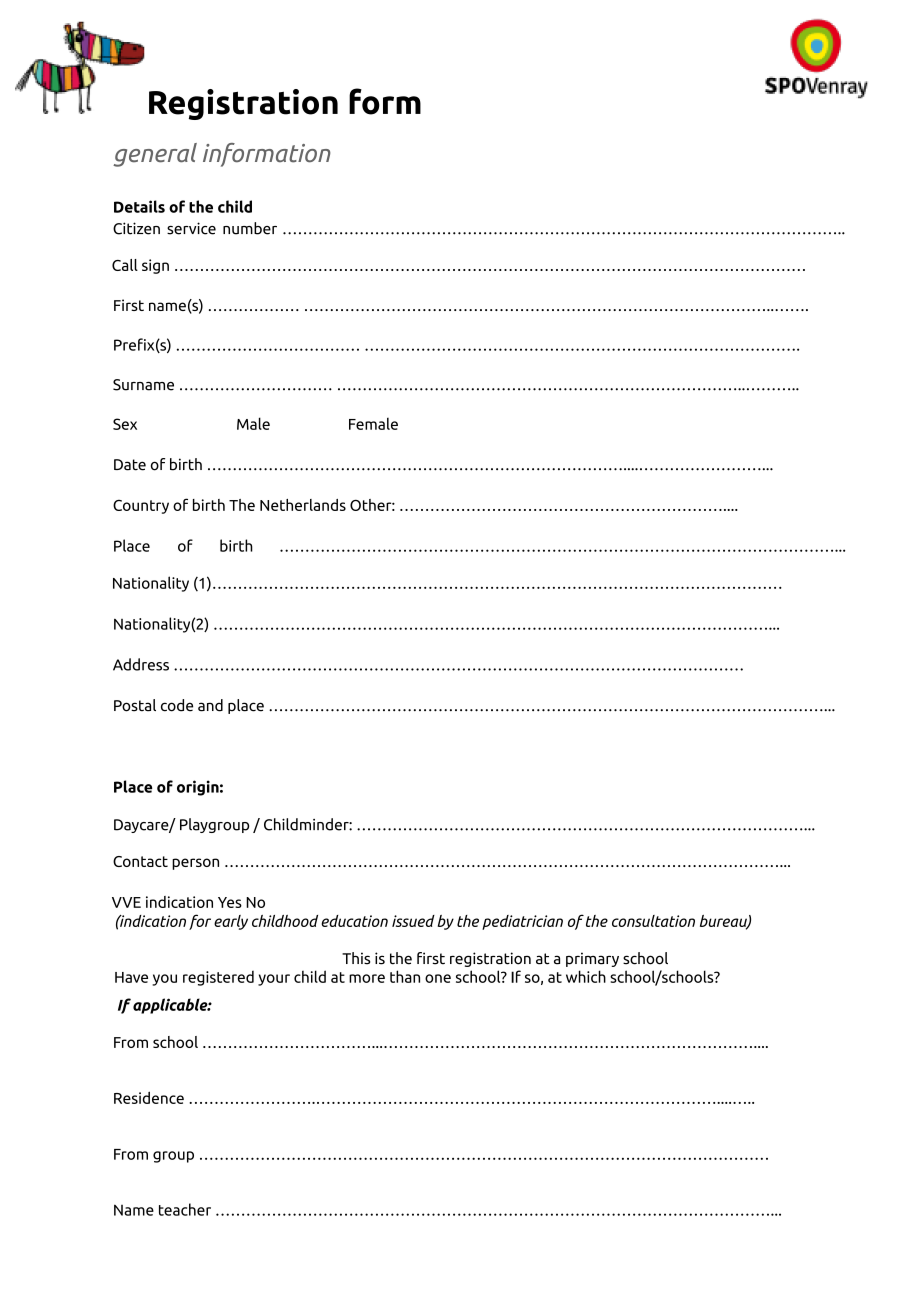 This screenshot has width=924, height=1307. What do you see at coordinates (141, 506) in the screenshot?
I see `Country` at bounding box center [141, 506].
